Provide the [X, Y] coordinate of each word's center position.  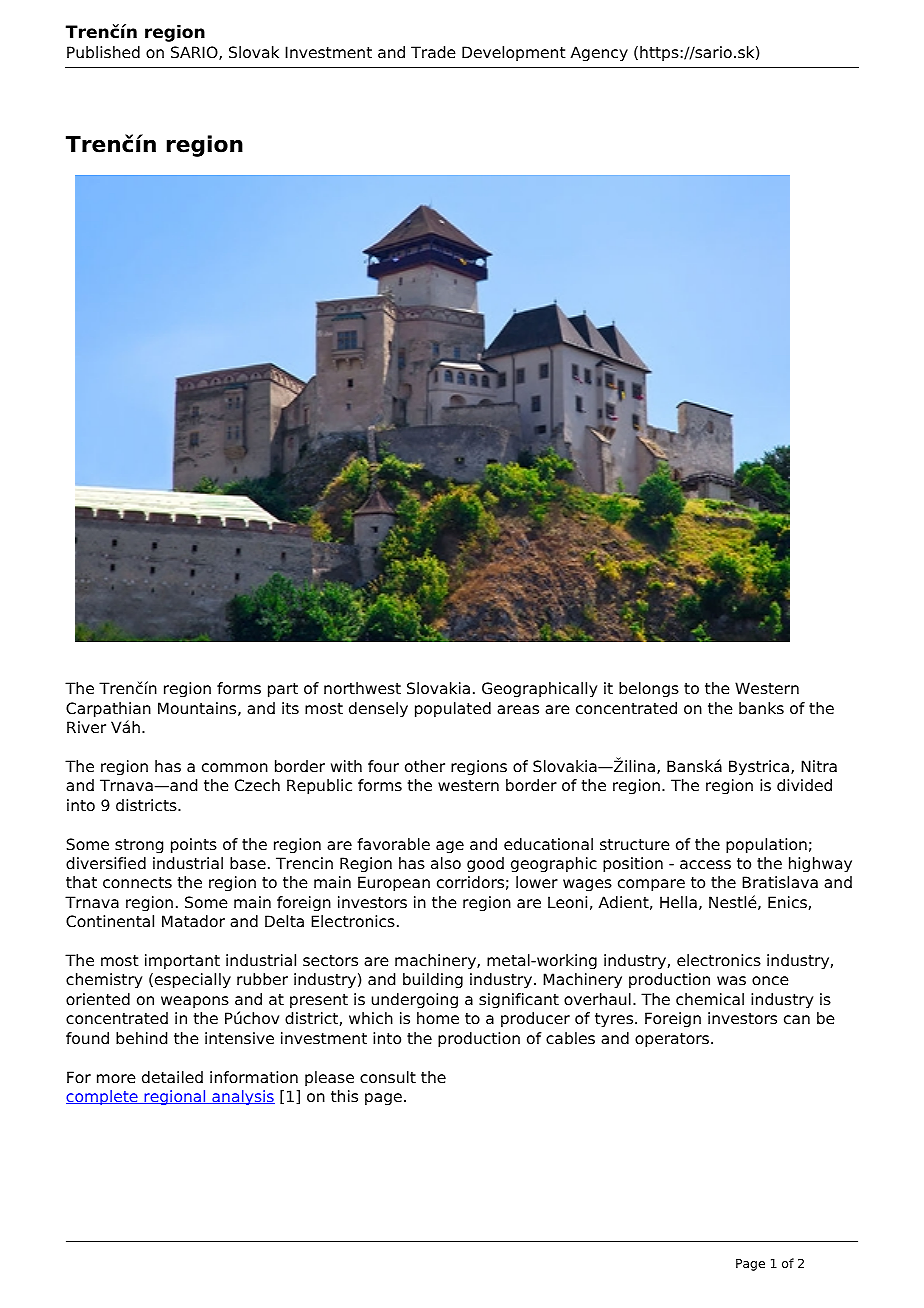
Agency [599, 54]
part [283, 690]
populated [453, 710]
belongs [649, 690]
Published [103, 52]
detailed [172, 1077]
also [446, 863]
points [194, 846]
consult [388, 1077]
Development [514, 53]
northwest [362, 688]
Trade [433, 52]
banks [761, 708]
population [766, 846]
